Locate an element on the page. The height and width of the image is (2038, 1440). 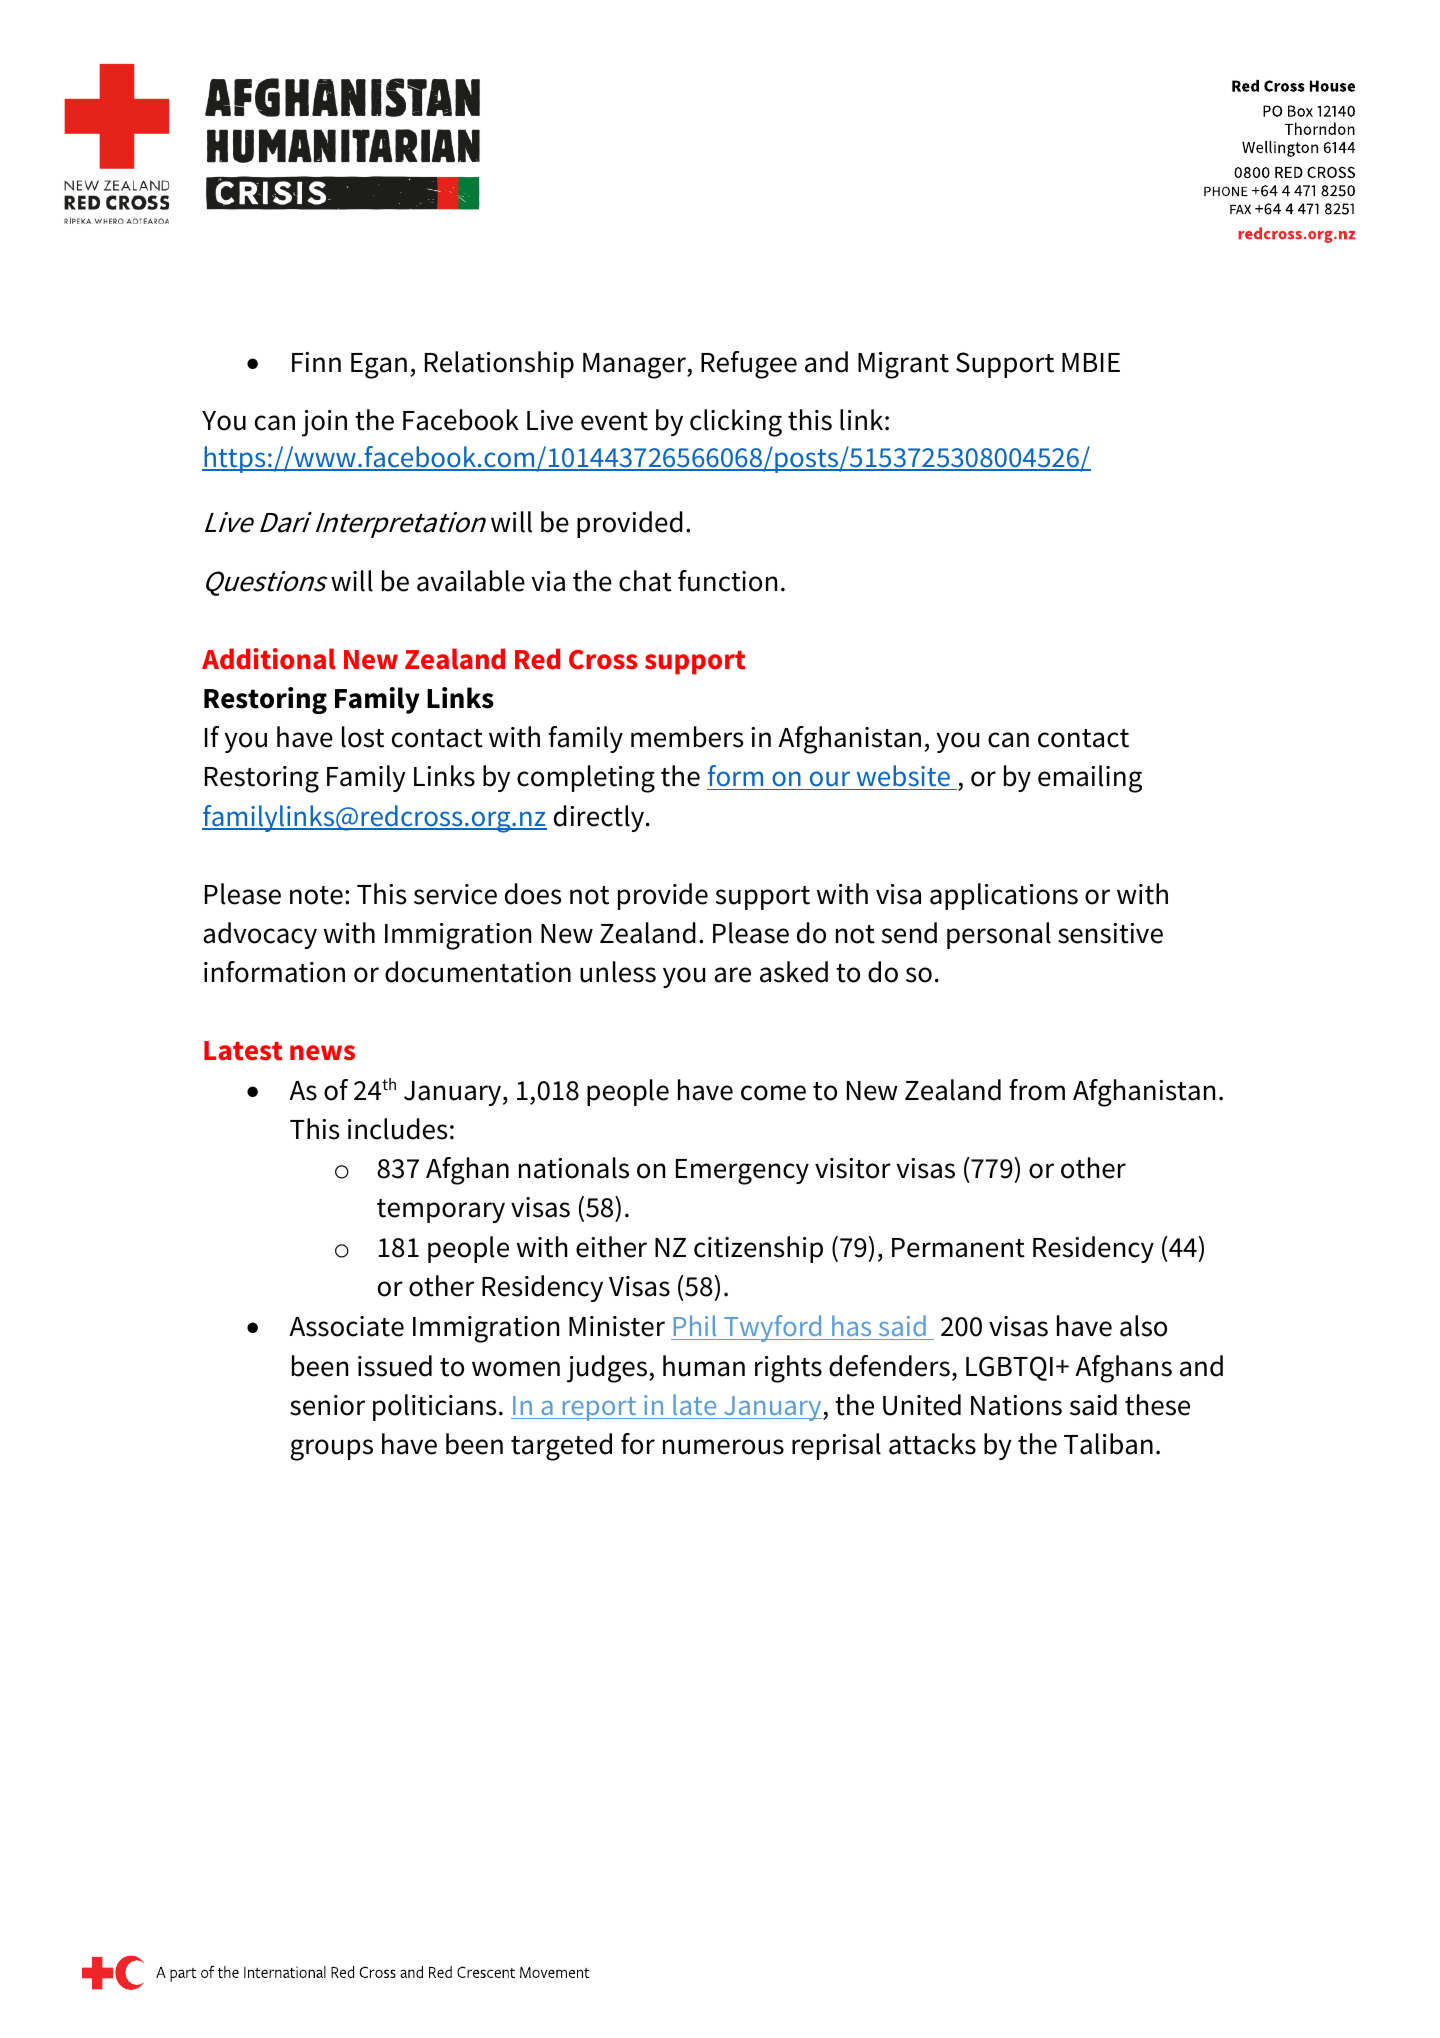
clicking is located at coordinates (736, 423).
